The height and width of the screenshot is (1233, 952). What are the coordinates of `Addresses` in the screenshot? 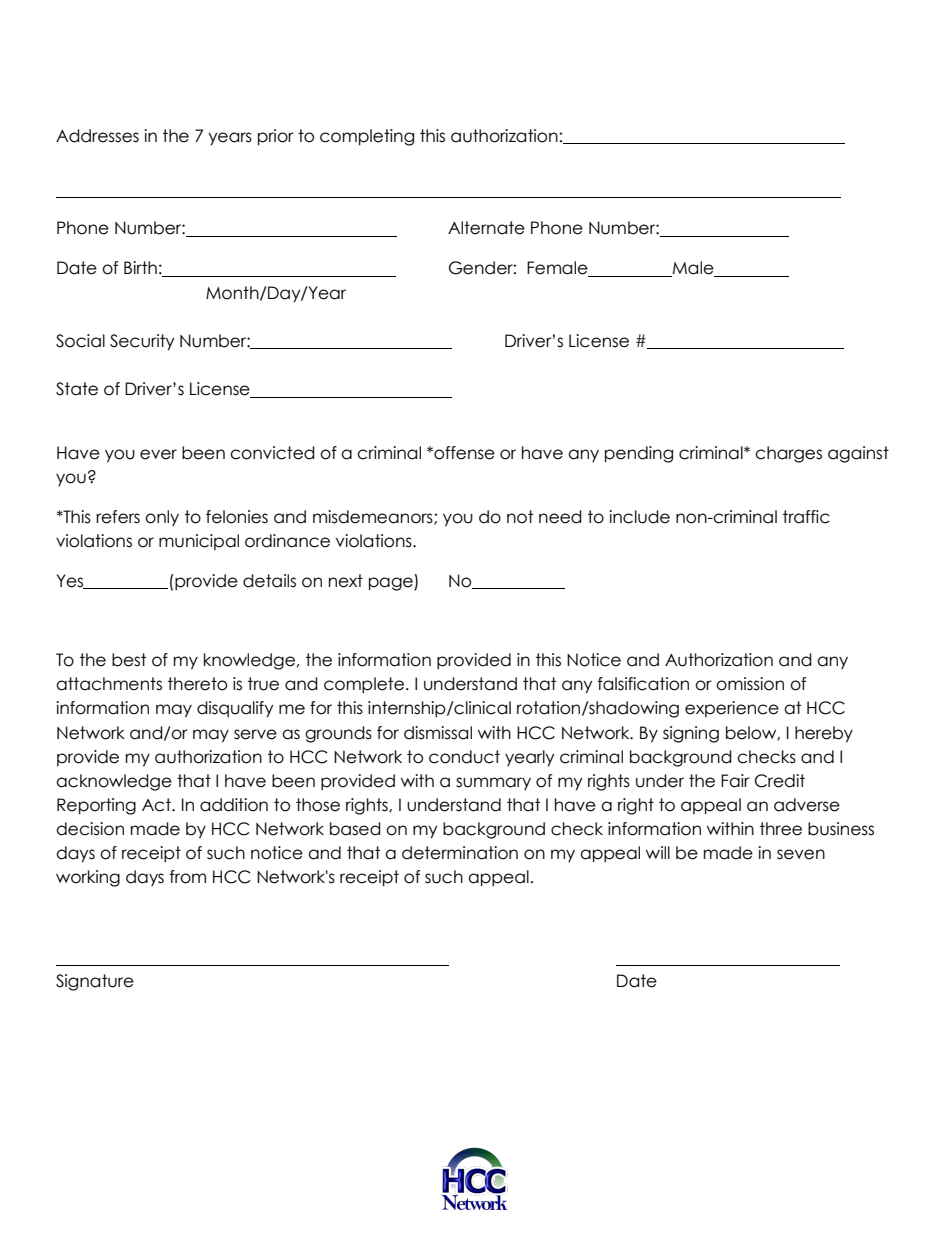 It's located at (97, 136).
